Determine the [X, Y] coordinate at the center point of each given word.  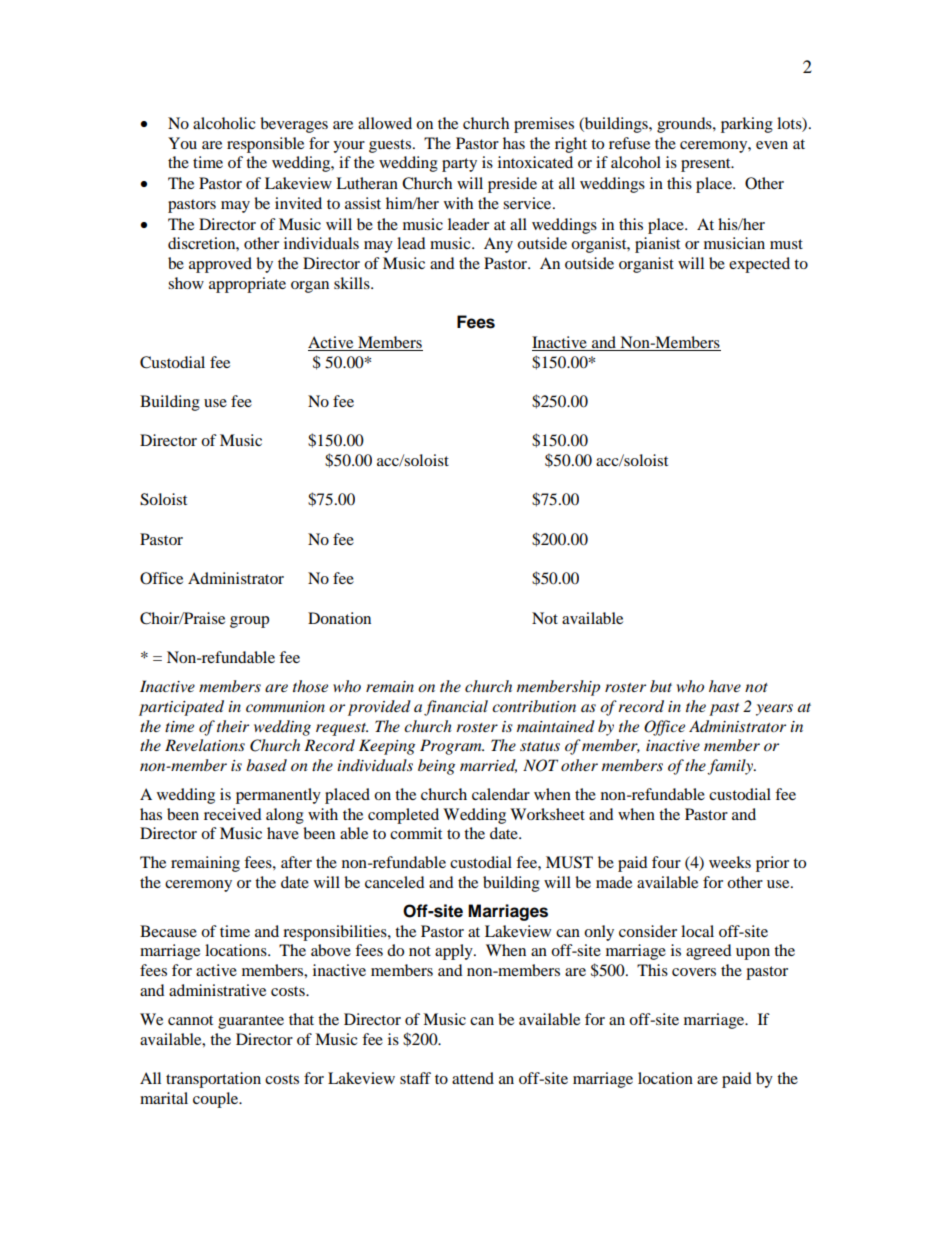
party [459, 165]
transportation [213, 1080]
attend [473, 1078]
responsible [265, 145]
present [707, 165]
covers [694, 972]
